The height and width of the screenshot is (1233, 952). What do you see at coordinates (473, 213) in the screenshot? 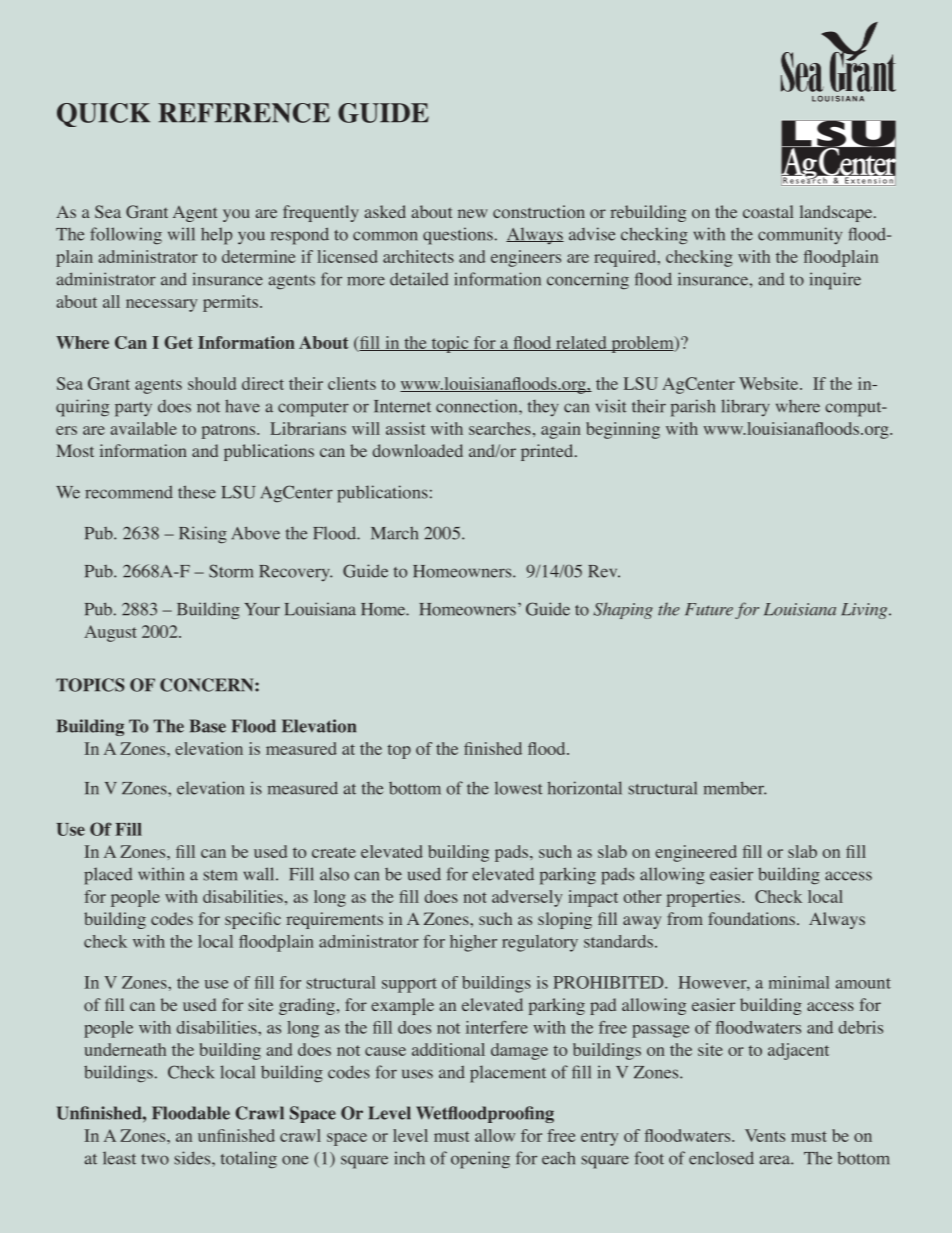
I see `new` at bounding box center [473, 213].
